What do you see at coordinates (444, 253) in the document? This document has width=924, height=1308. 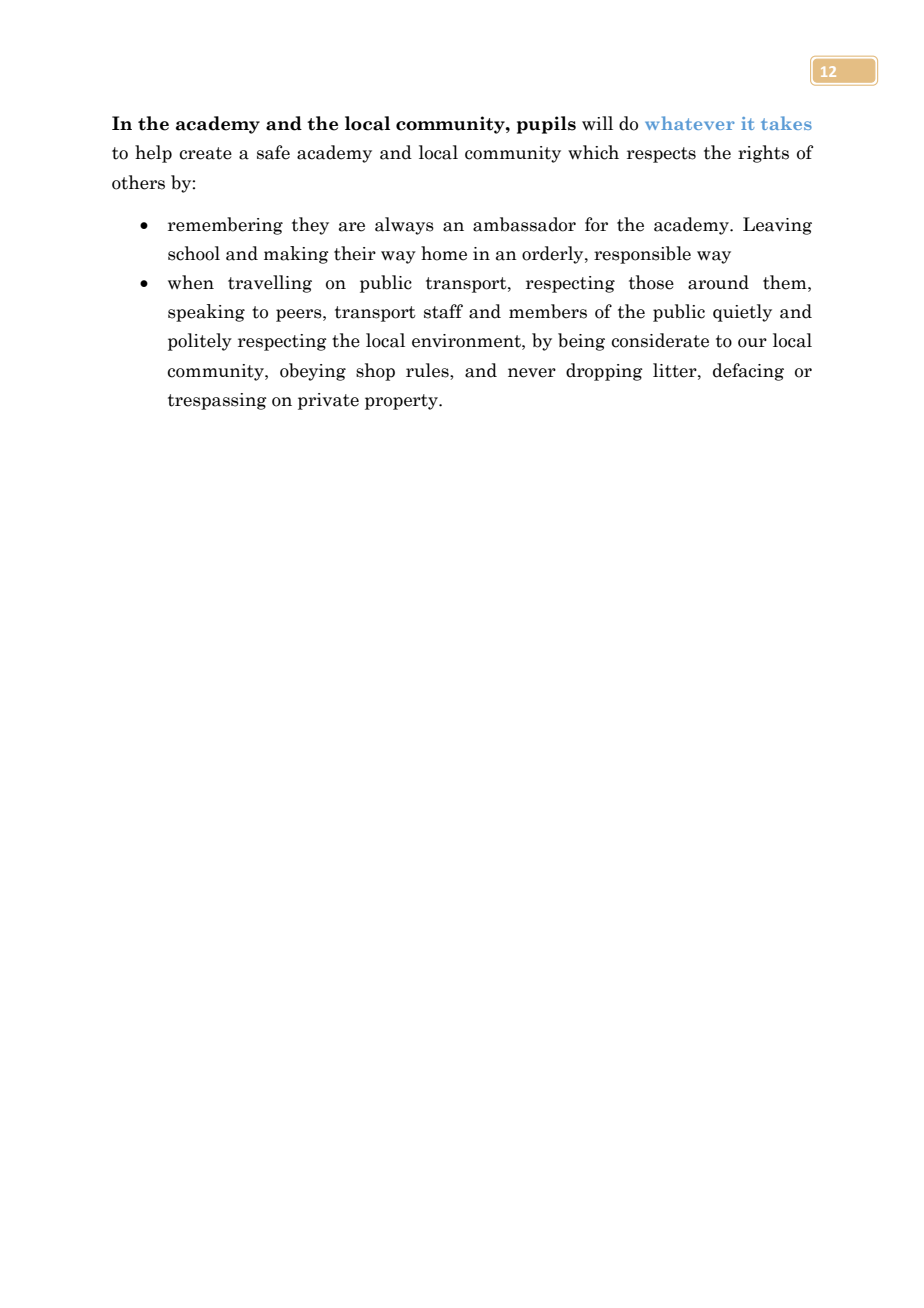 I see `home` at bounding box center [444, 253].
